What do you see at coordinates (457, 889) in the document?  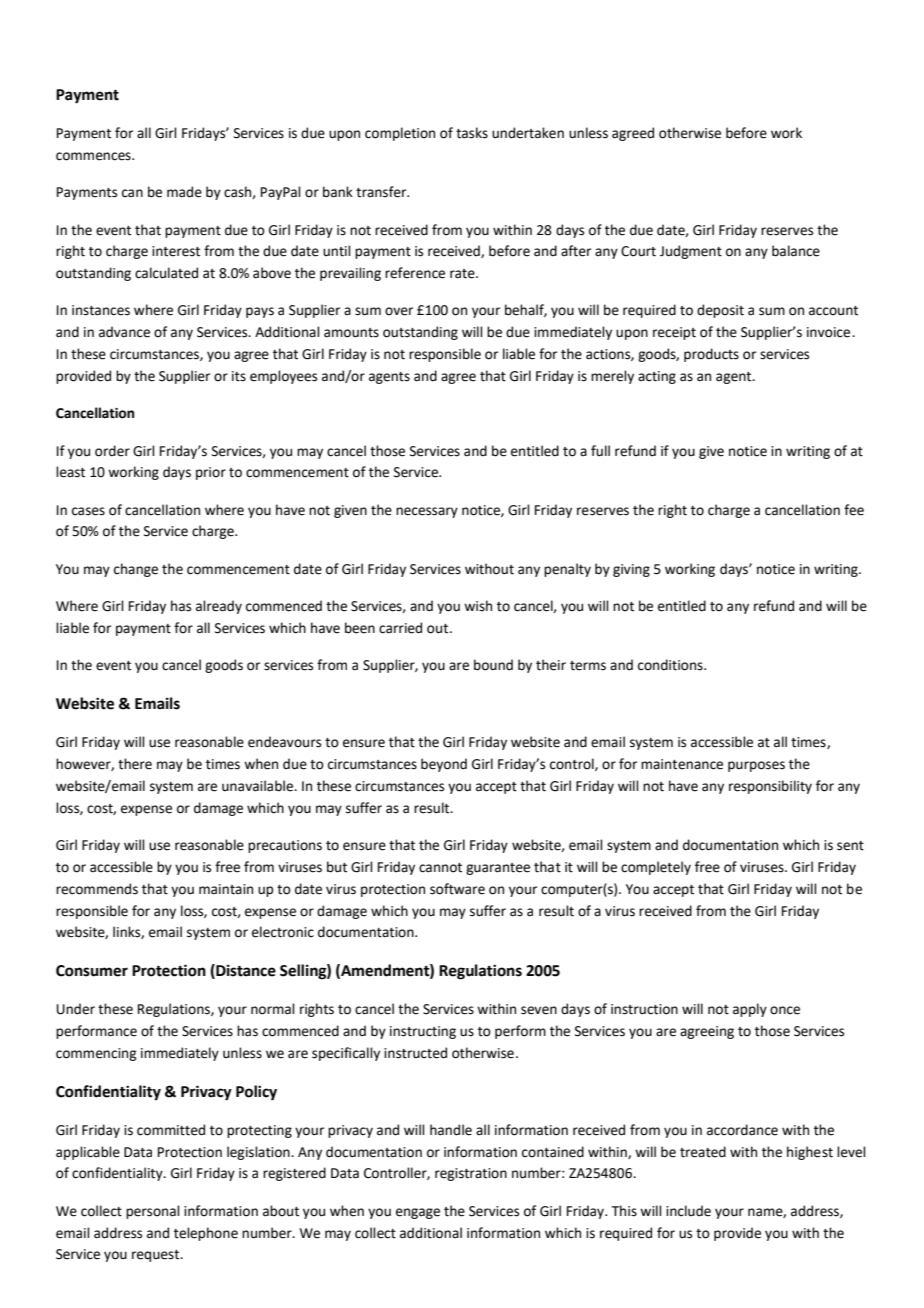 I see `software` at bounding box center [457, 889].
